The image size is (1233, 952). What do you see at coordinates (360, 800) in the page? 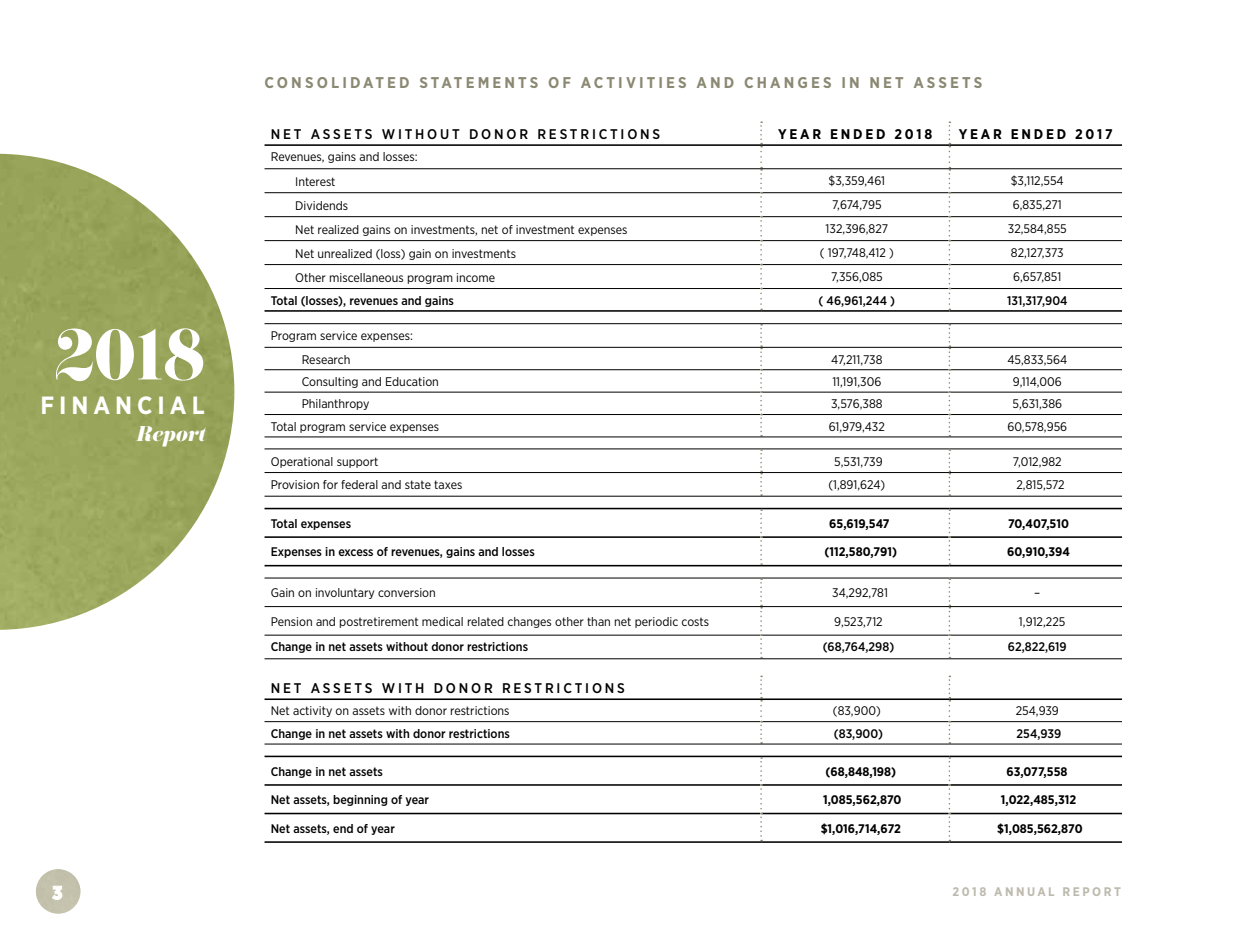
I see `beginning` at bounding box center [360, 800].
